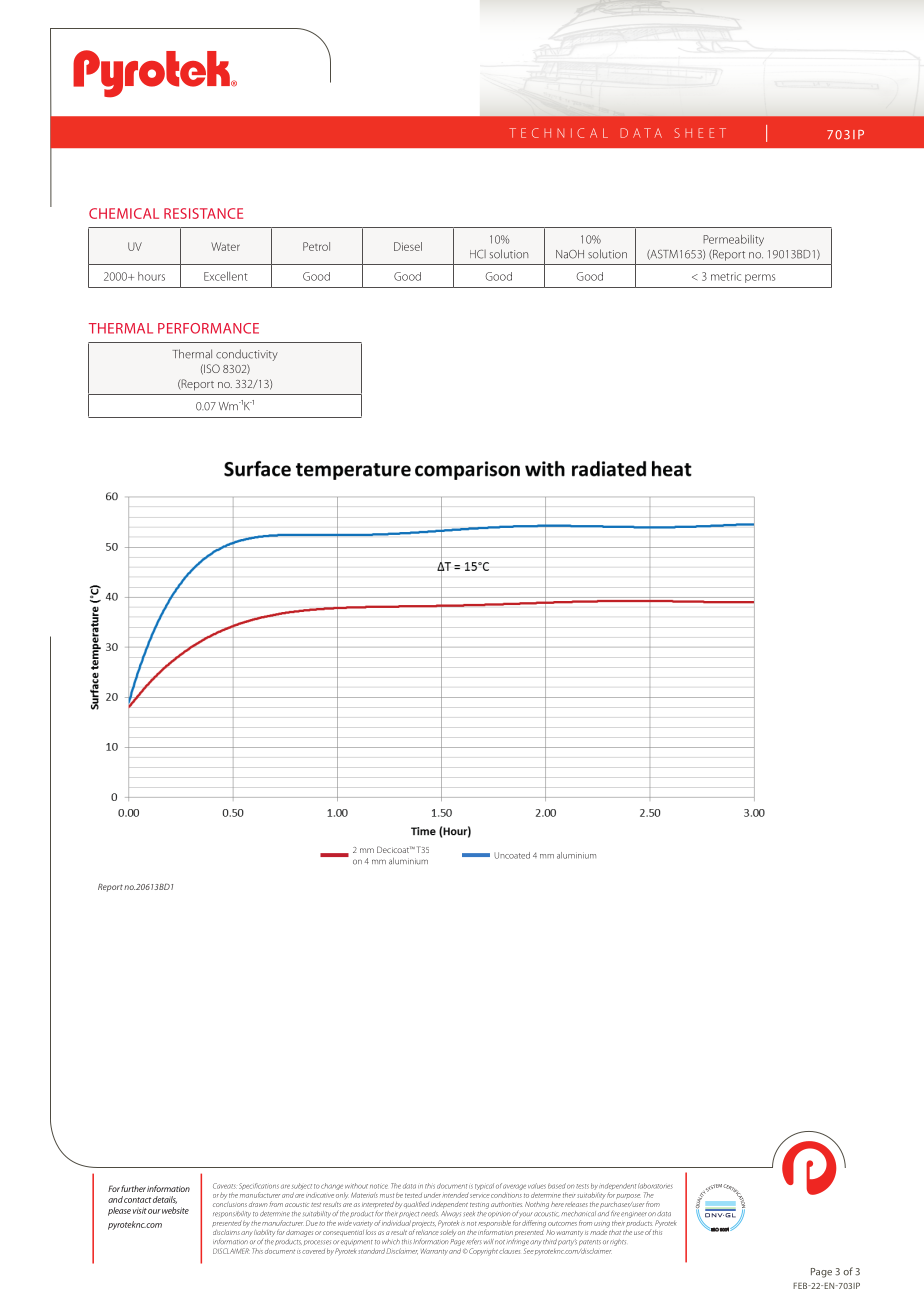 Image resolution: width=924 pixels, height=1308 pixels. Describe the element at coordinates (484, 1186) in the image. I see `typical` at that location.
